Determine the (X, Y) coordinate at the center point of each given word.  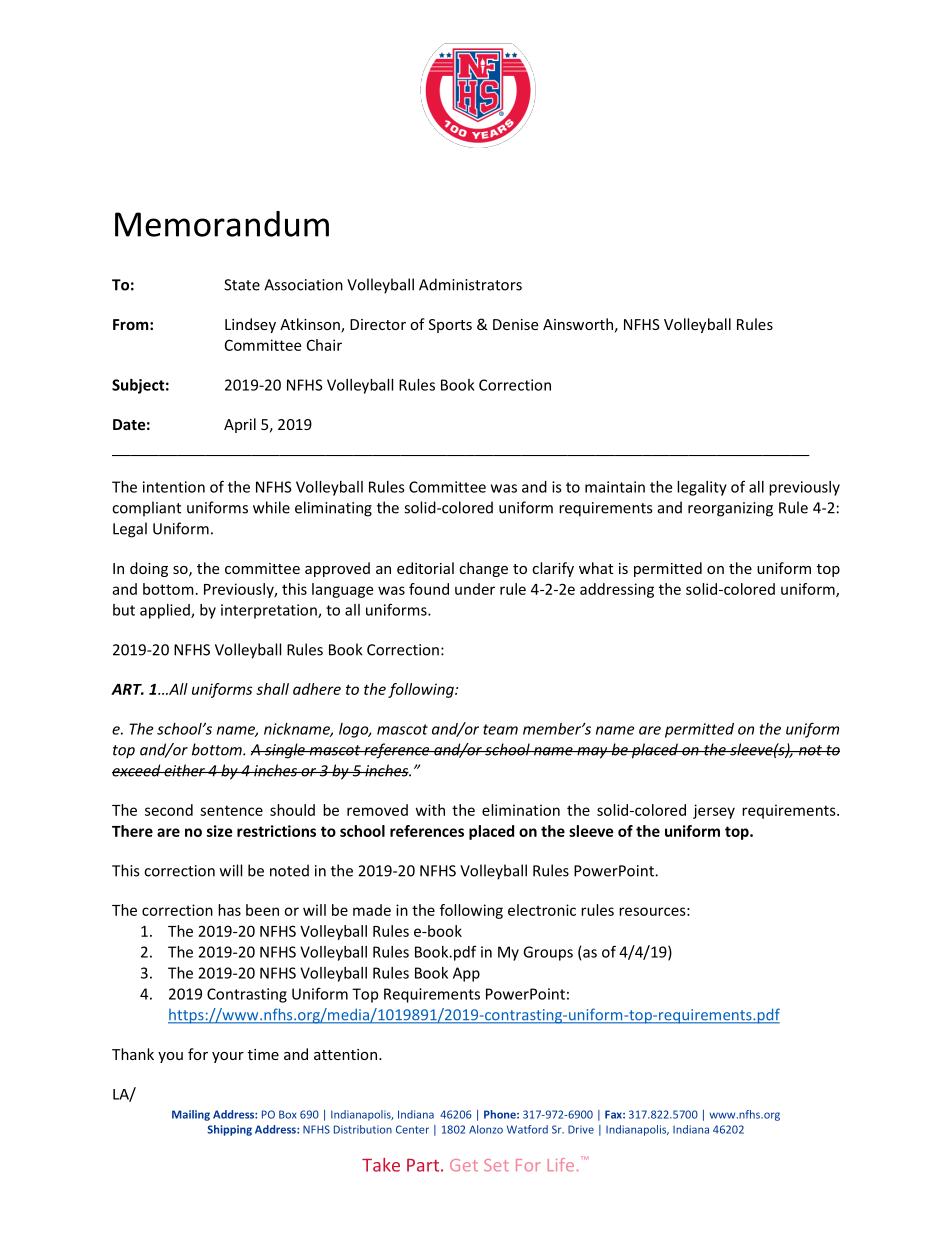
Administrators (470, 284)
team (500, 729)
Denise (515, 324)
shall (272, 689)
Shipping (229, 1130)
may (592, 753)
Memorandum (222, 224)
